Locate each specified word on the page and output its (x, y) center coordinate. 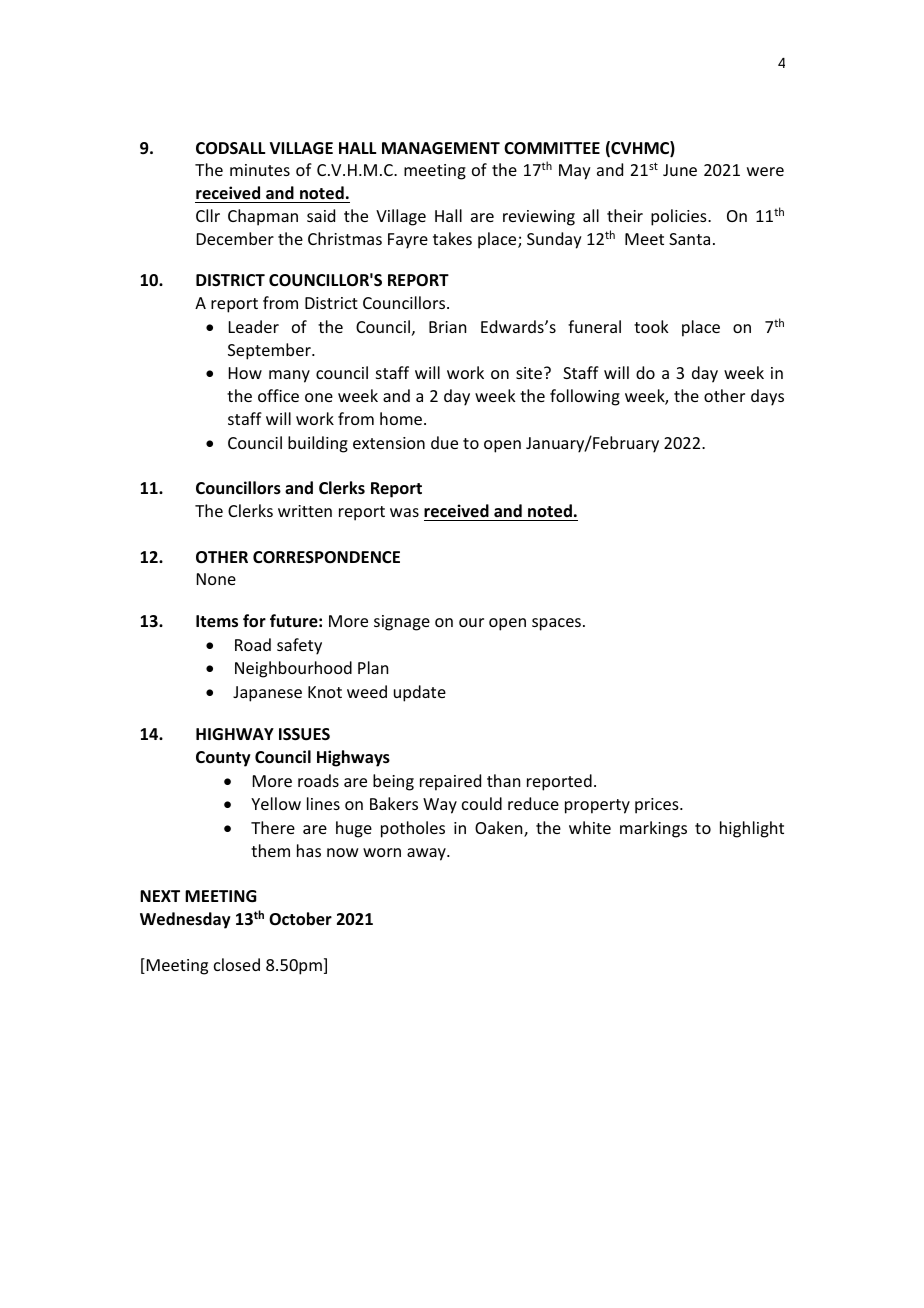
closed (237, 964)
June (680, 170)
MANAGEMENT (441, 148)
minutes (260, 170)
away (427, 854)
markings (653, 829)
